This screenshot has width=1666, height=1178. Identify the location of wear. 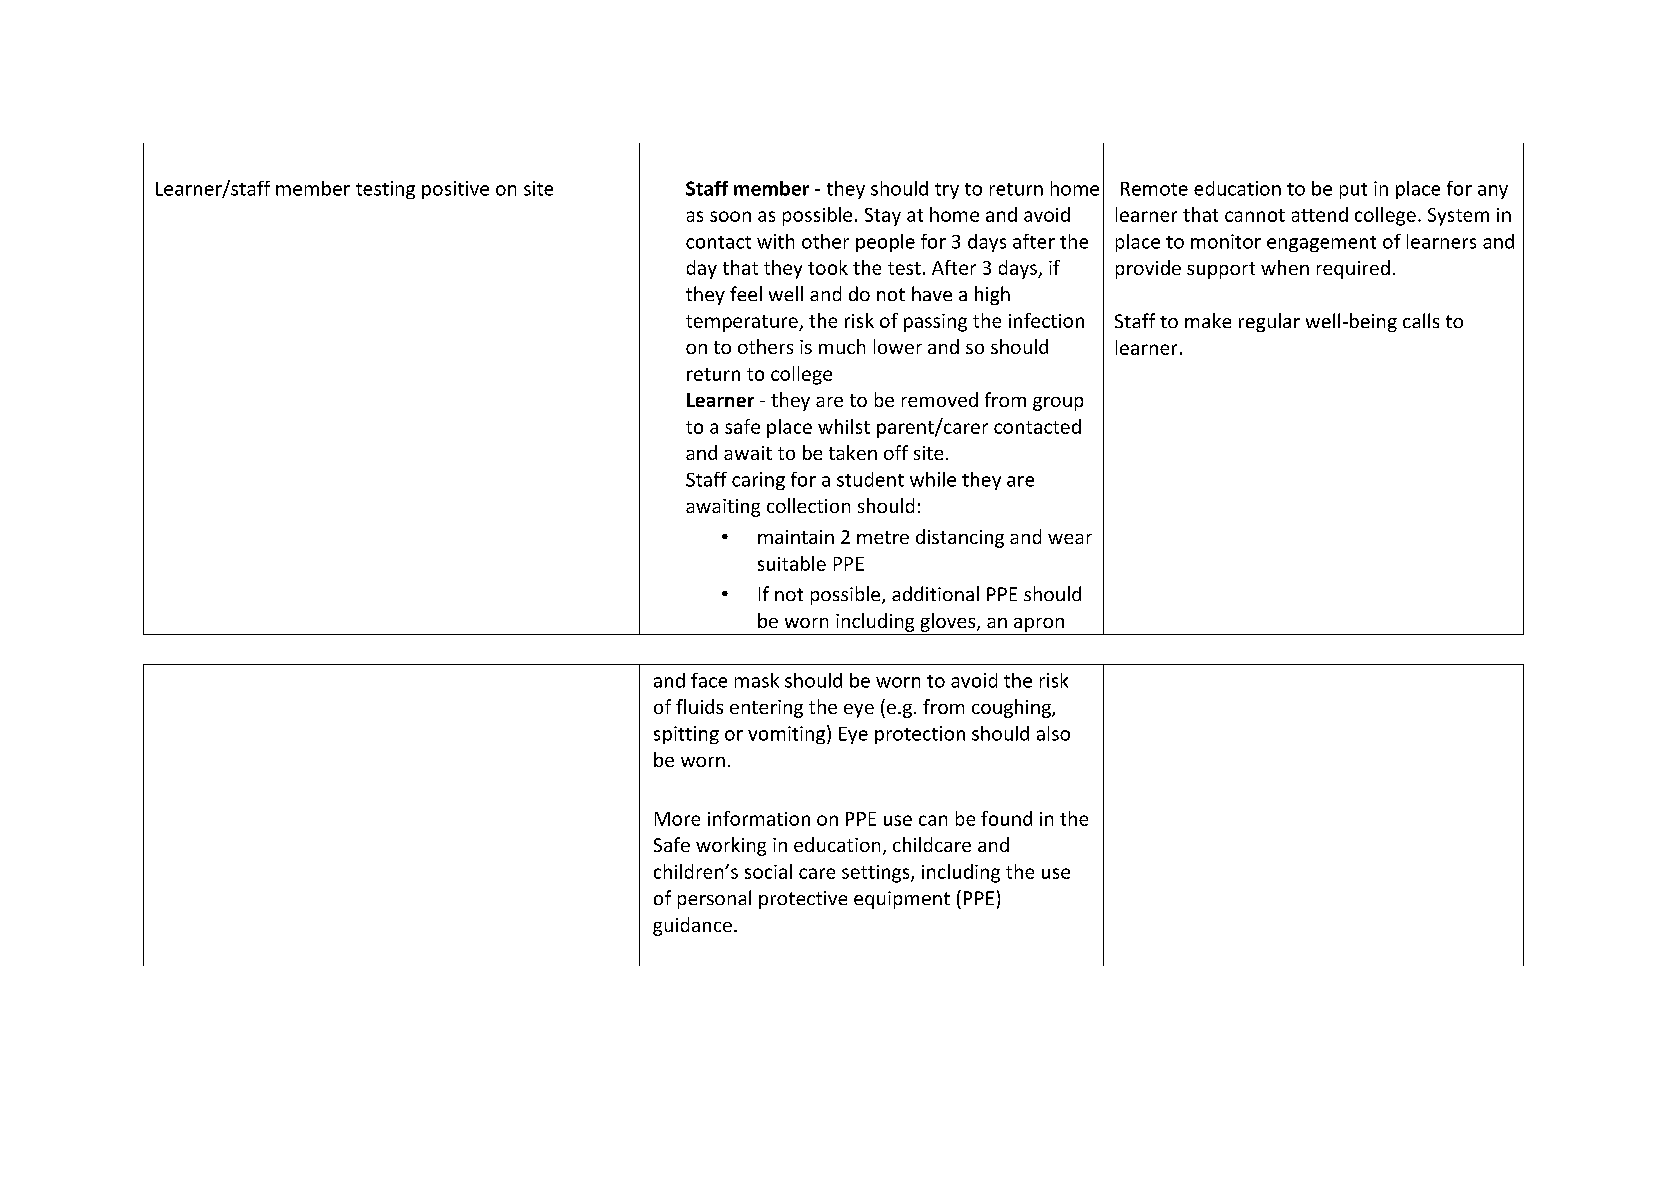
(1070, 539).
